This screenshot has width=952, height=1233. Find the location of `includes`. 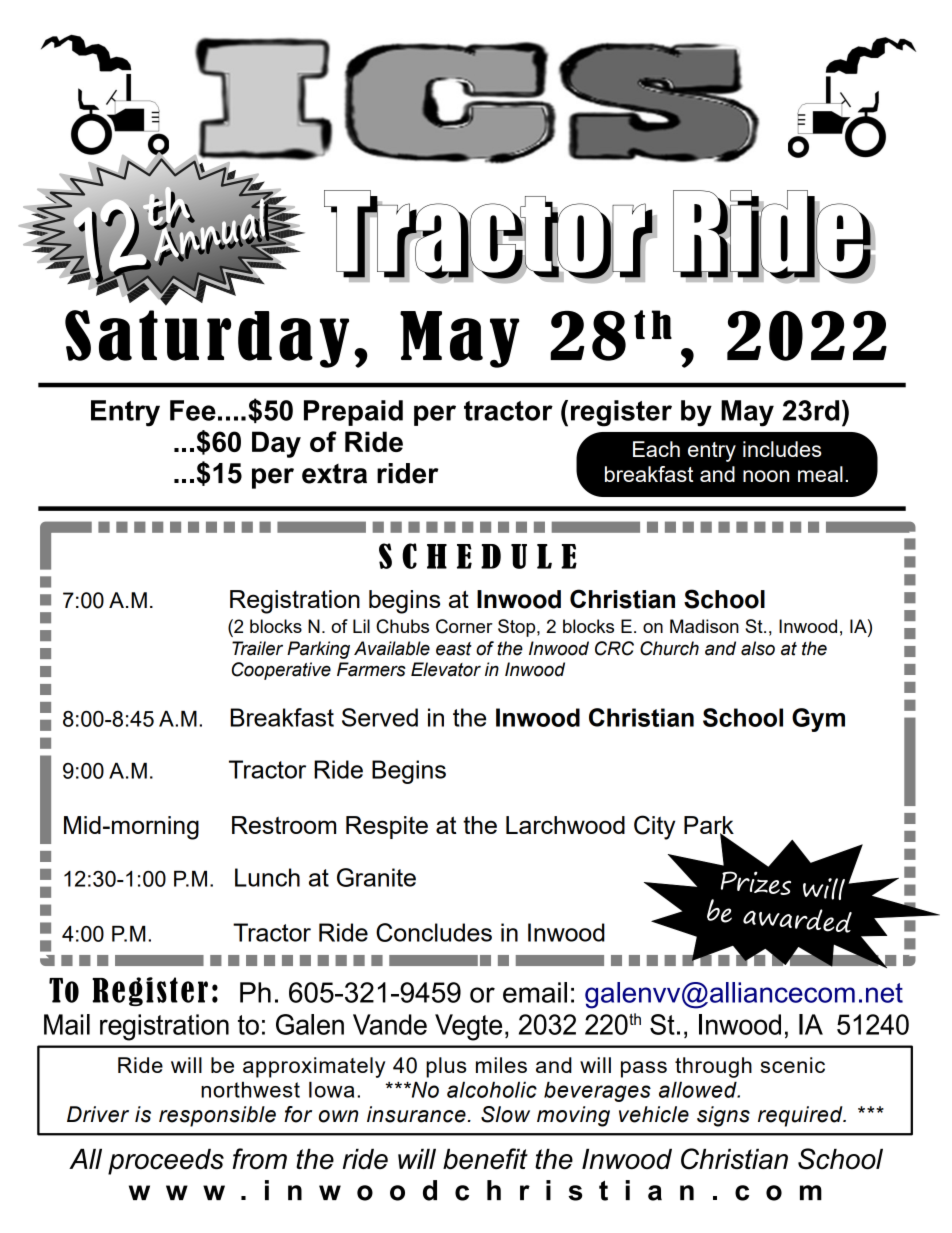

includes is located at coordinates (782, 449).
